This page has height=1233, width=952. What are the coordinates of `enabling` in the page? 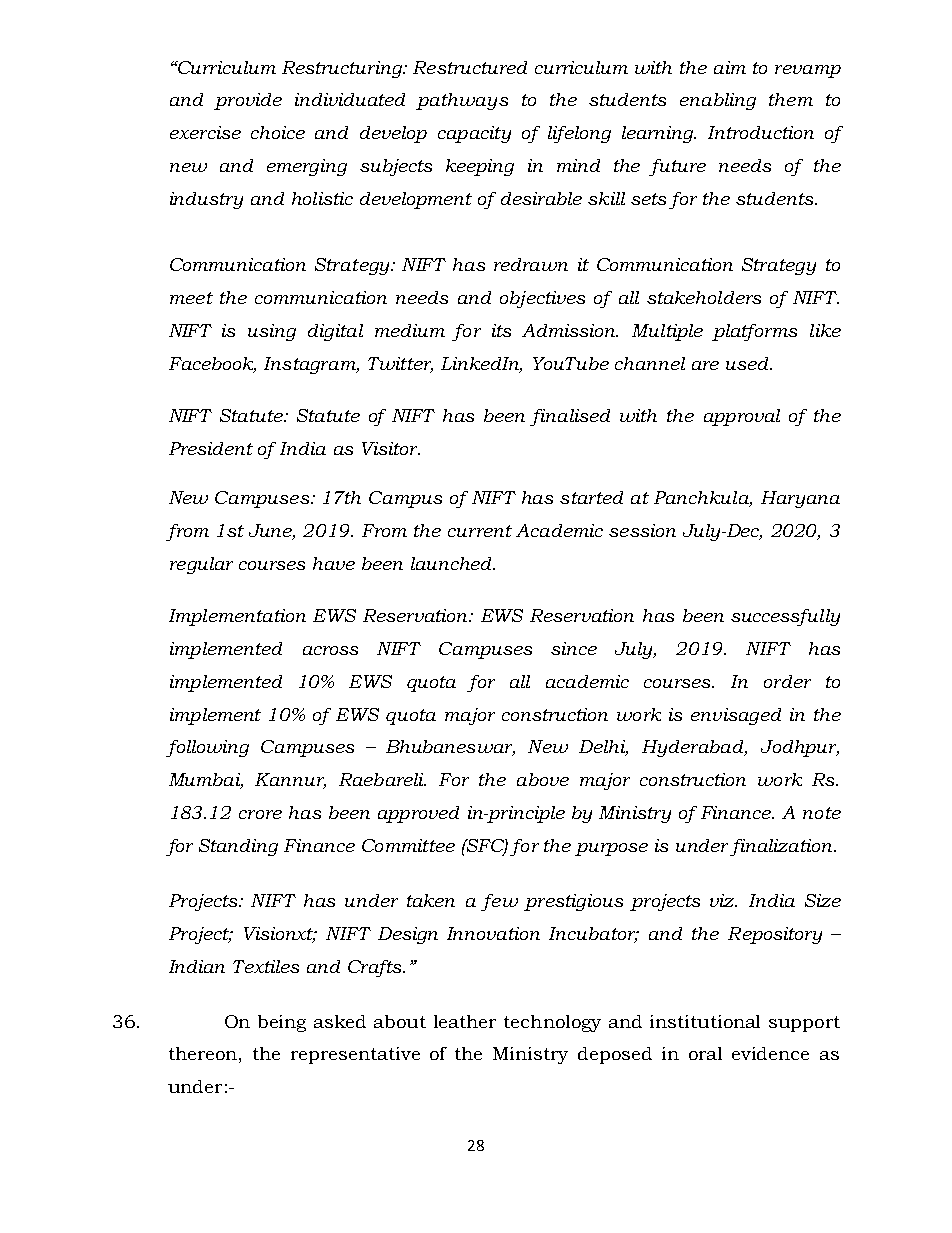 It's located at (718, 101).
